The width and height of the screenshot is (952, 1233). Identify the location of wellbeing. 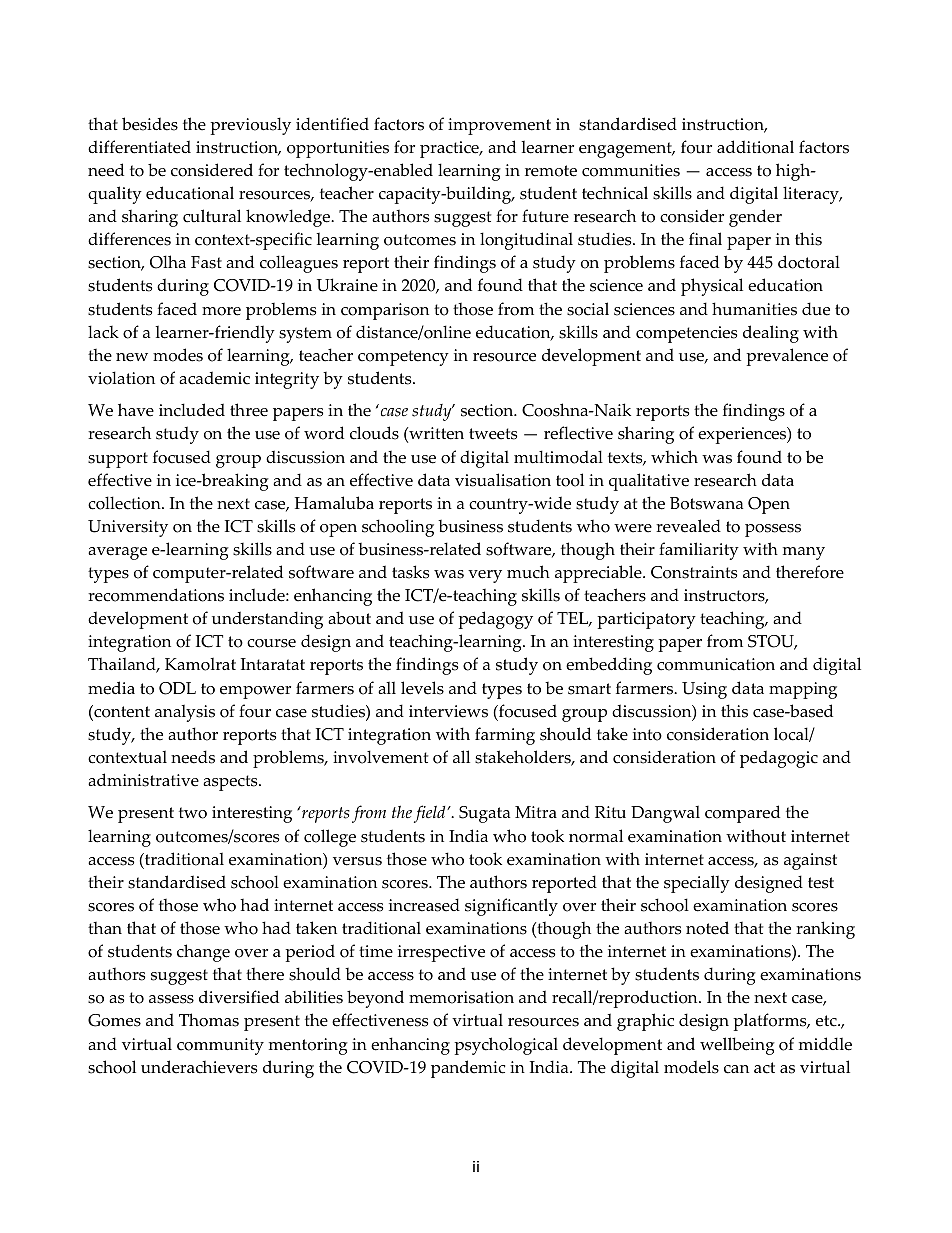
(737, 1046).
